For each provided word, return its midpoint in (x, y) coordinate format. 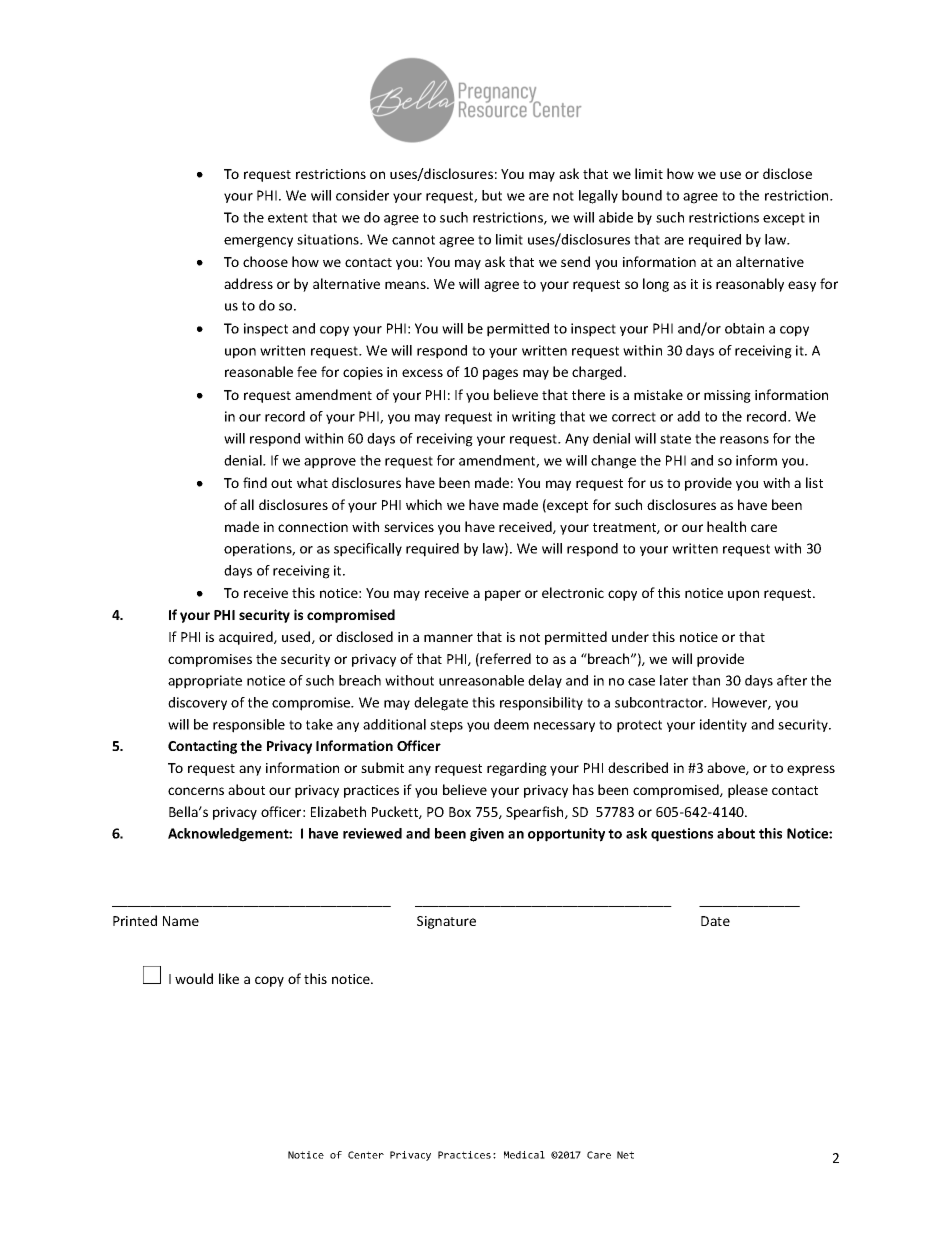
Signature (446, 922)
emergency (258, 242)
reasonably (750, 285)
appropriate (205, 682)
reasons (744, 440)
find (255, 482)
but (492, 195)
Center (366, 1155)
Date (715, 921)
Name (181, 921)
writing (534, 418)
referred (505, 658)
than (706, 680)
